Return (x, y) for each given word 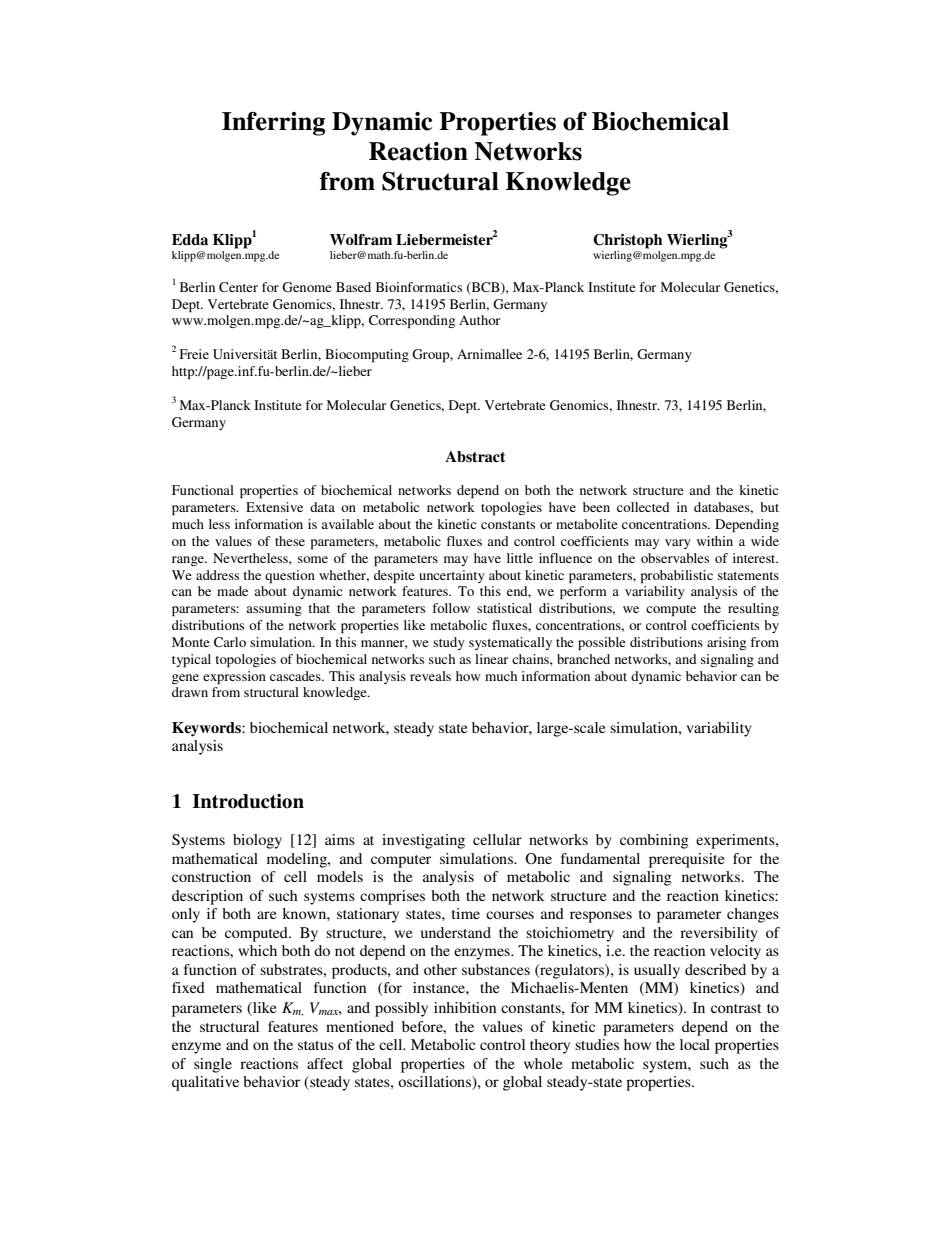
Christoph (627, 241)
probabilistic (677, 576)
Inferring (273, 124)
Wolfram (361, 239)
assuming (274, 609)
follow (451, 608)
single (213, 1065)
